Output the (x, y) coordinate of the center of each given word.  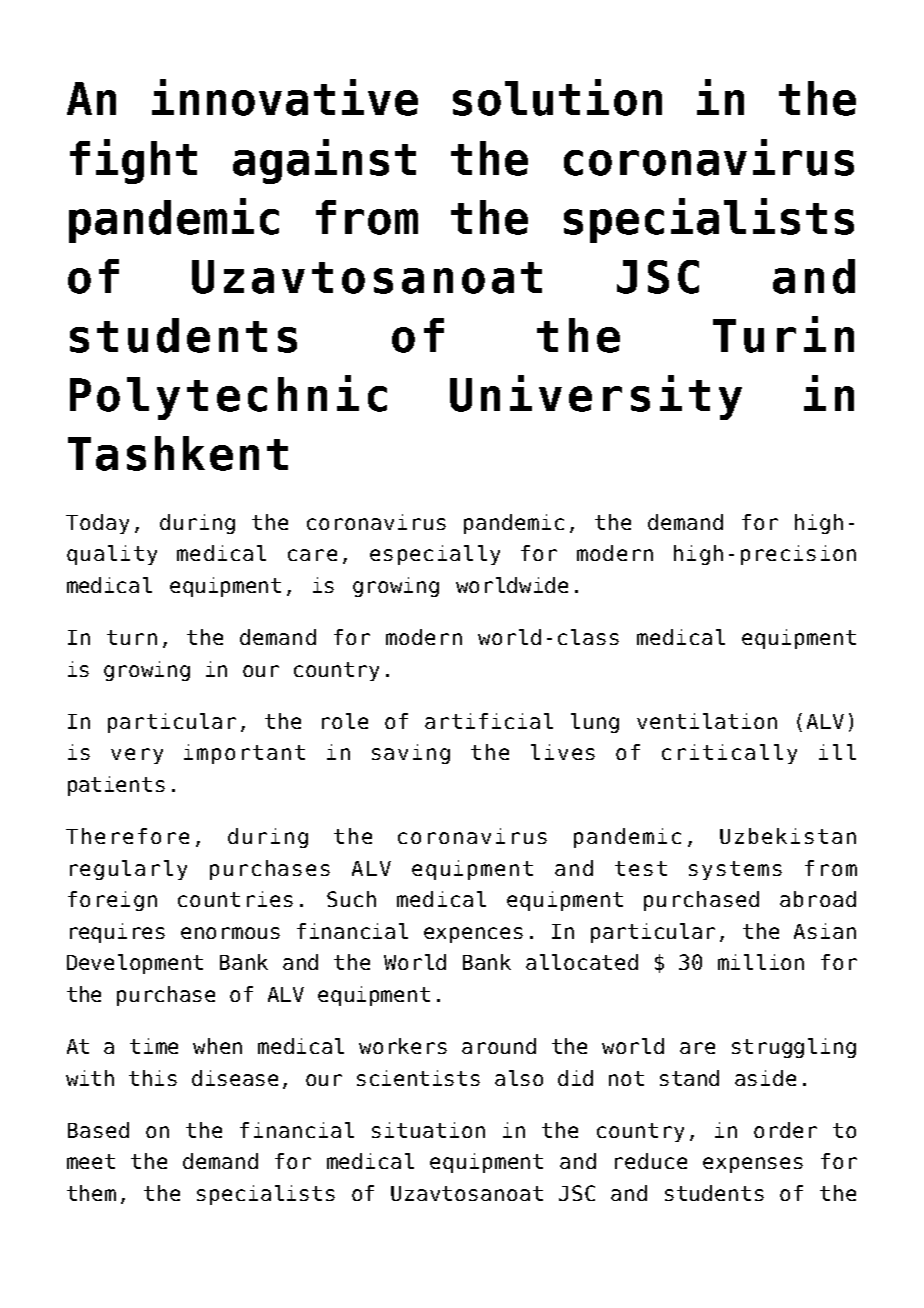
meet (91, 1161)
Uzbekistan (788, 836)
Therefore (127, 836)
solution (557, 97)
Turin (783, 334)
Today (97, 524)
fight (133, 161)
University (596, 397)
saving (411, 754)
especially (435, 555)
